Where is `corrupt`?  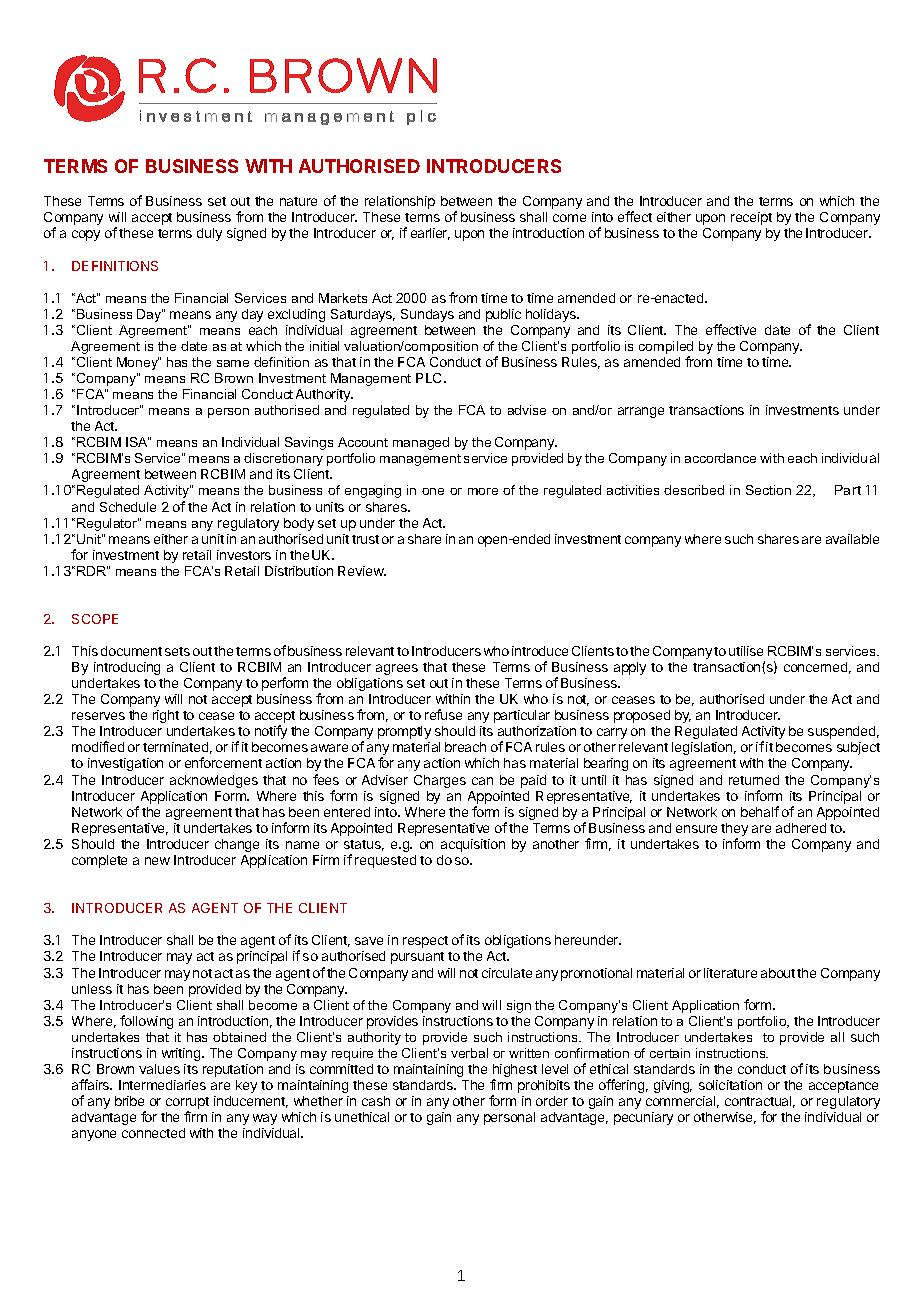 corrupt is located at coordinates (187, 1104).
